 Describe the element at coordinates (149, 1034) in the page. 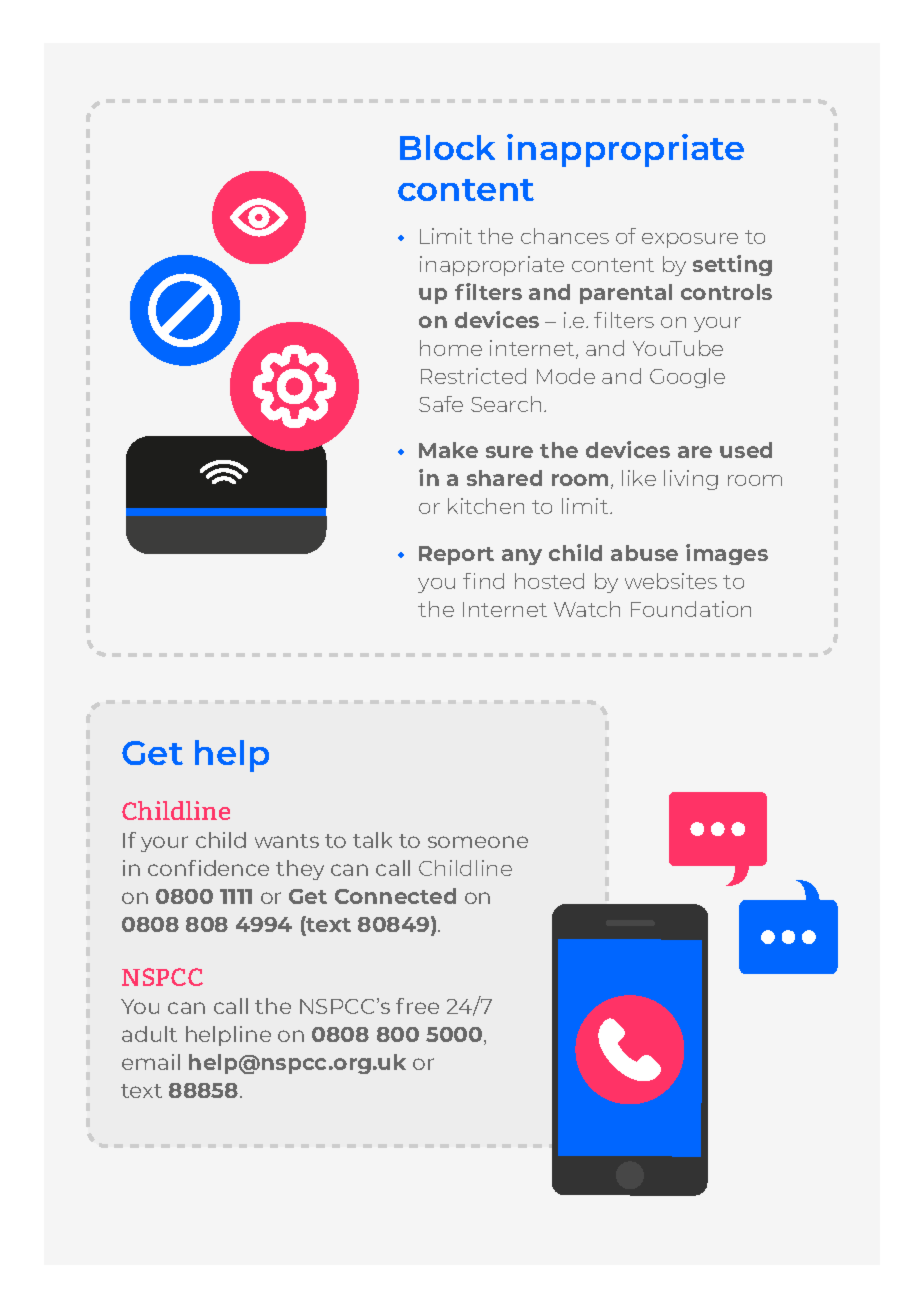

I see `adult` at that location.
